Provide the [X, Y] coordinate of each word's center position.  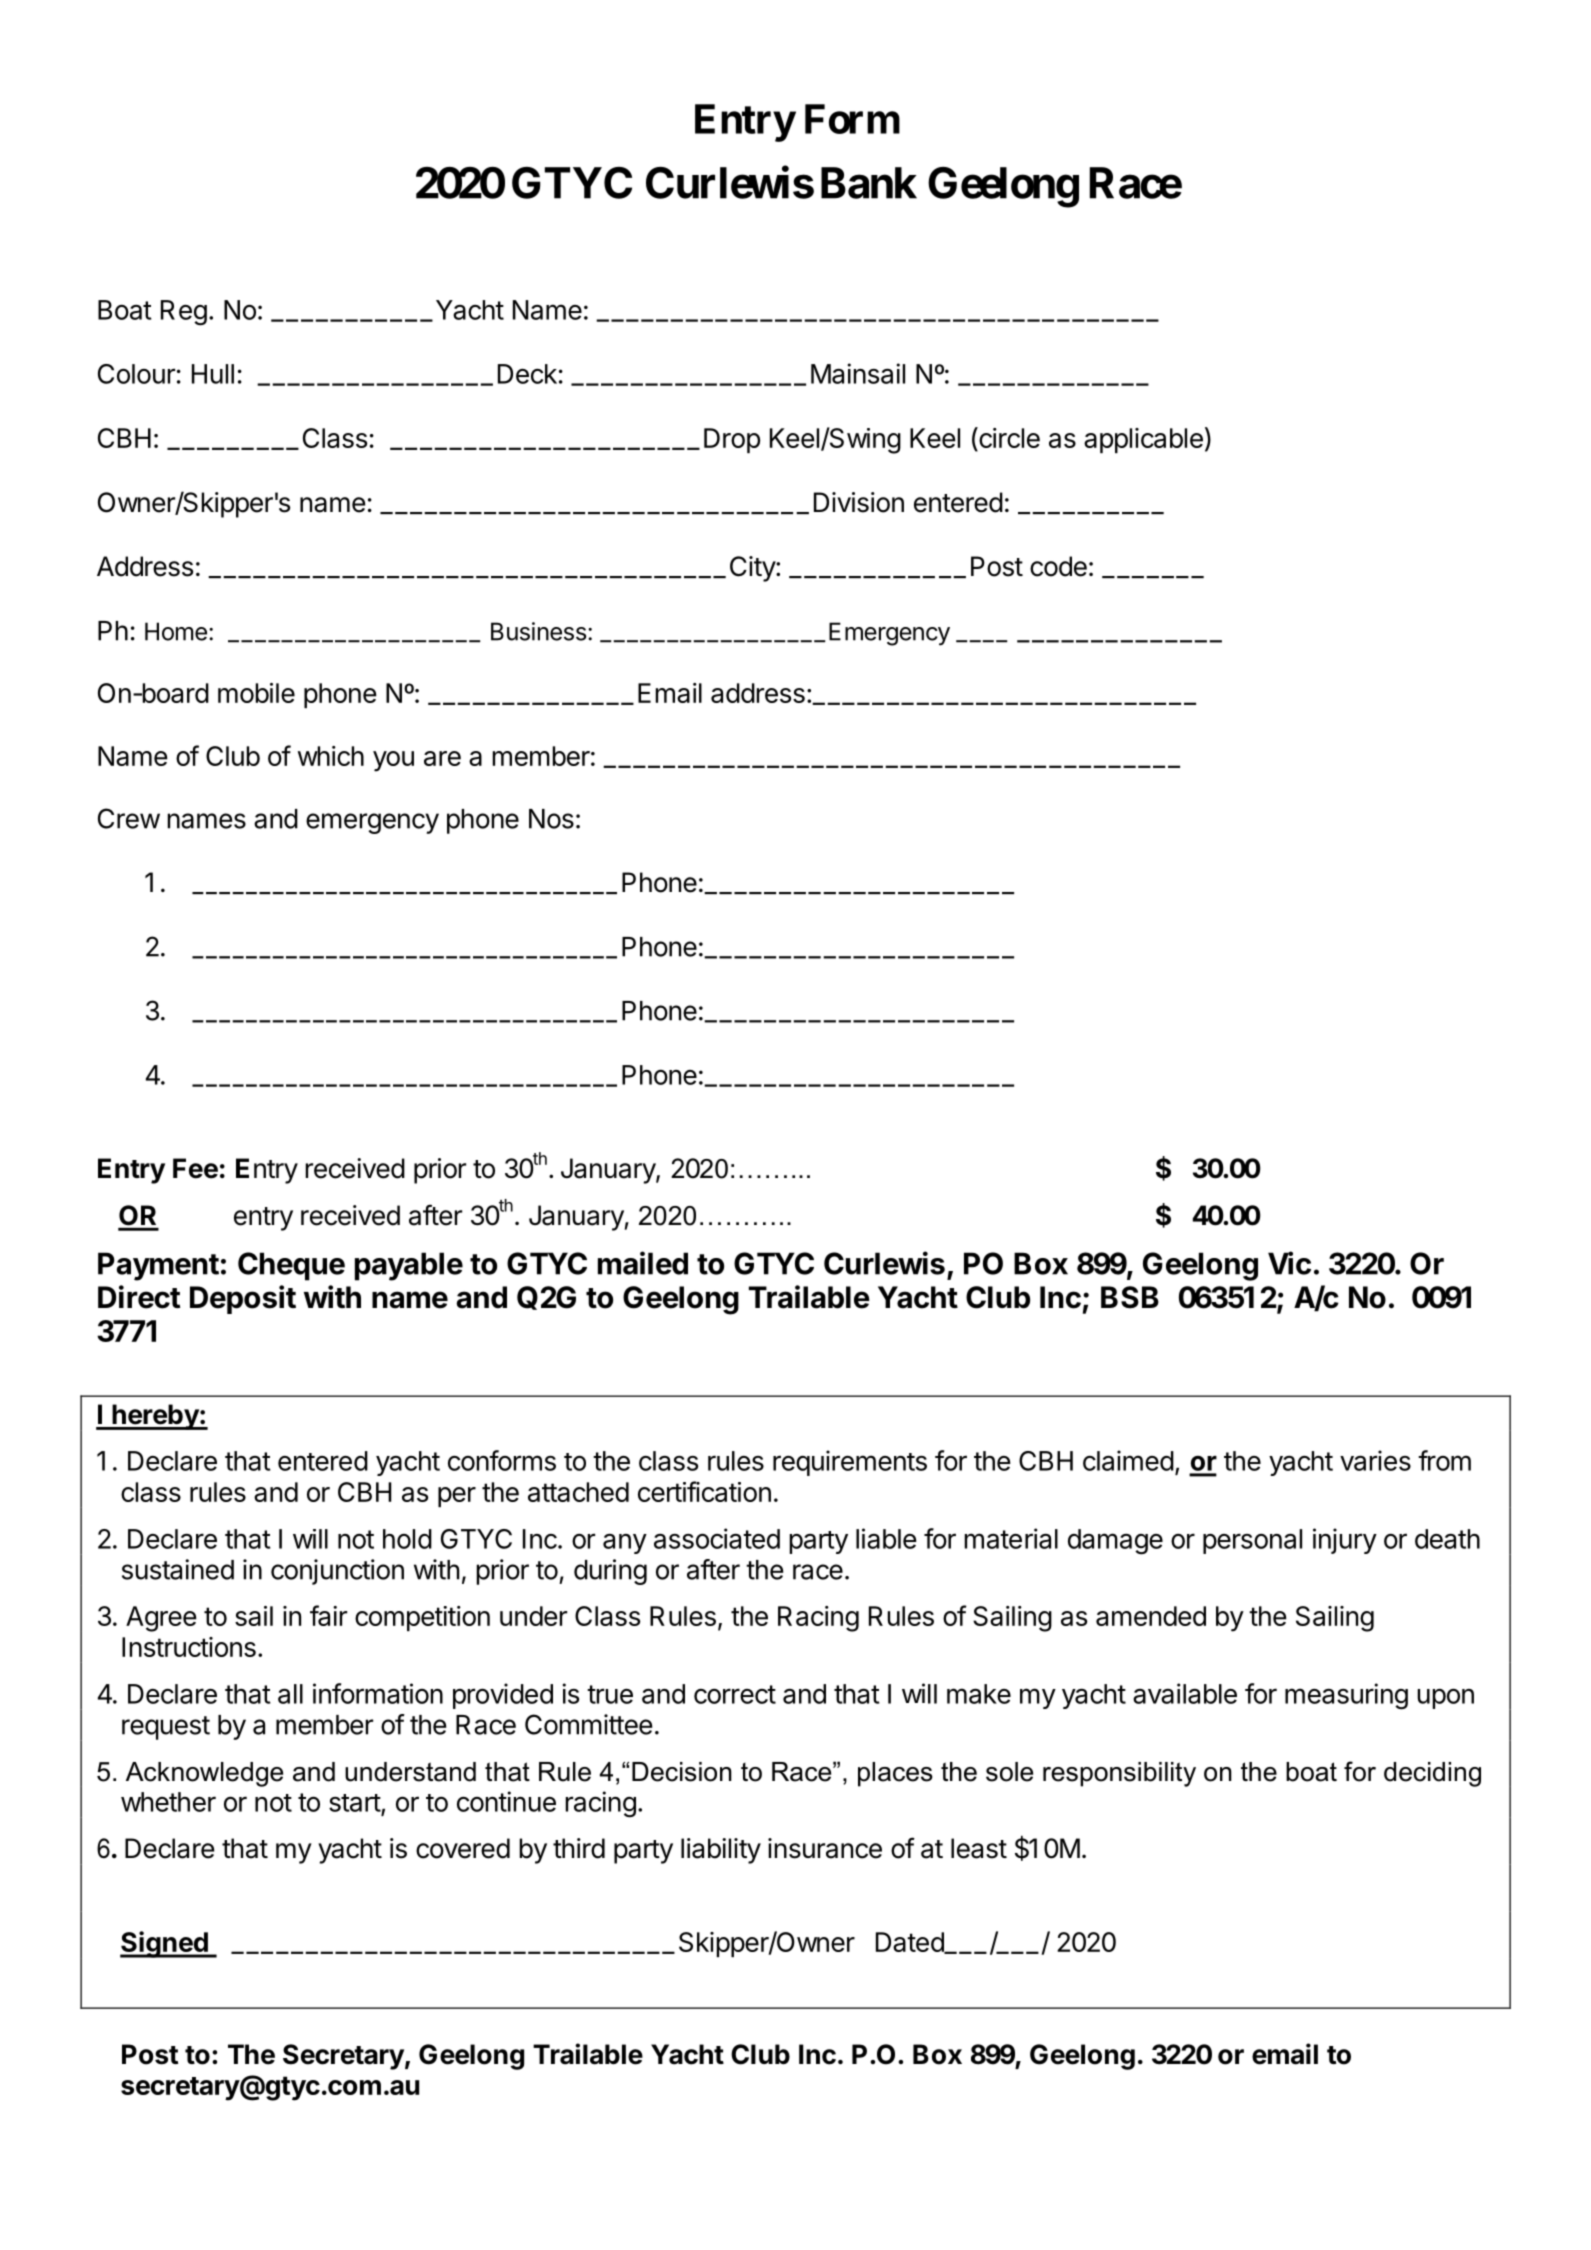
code [1058, 566]
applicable [1143, 440]
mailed [643, 1263]
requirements [850, 1463]
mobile [256, 693]
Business [539, 631]
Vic [1289, 1263]
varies [1375, 1460]
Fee [195, 1168]
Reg [184, 313]
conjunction [337, 1572]
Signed [165, 1944]
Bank [869, 183]
